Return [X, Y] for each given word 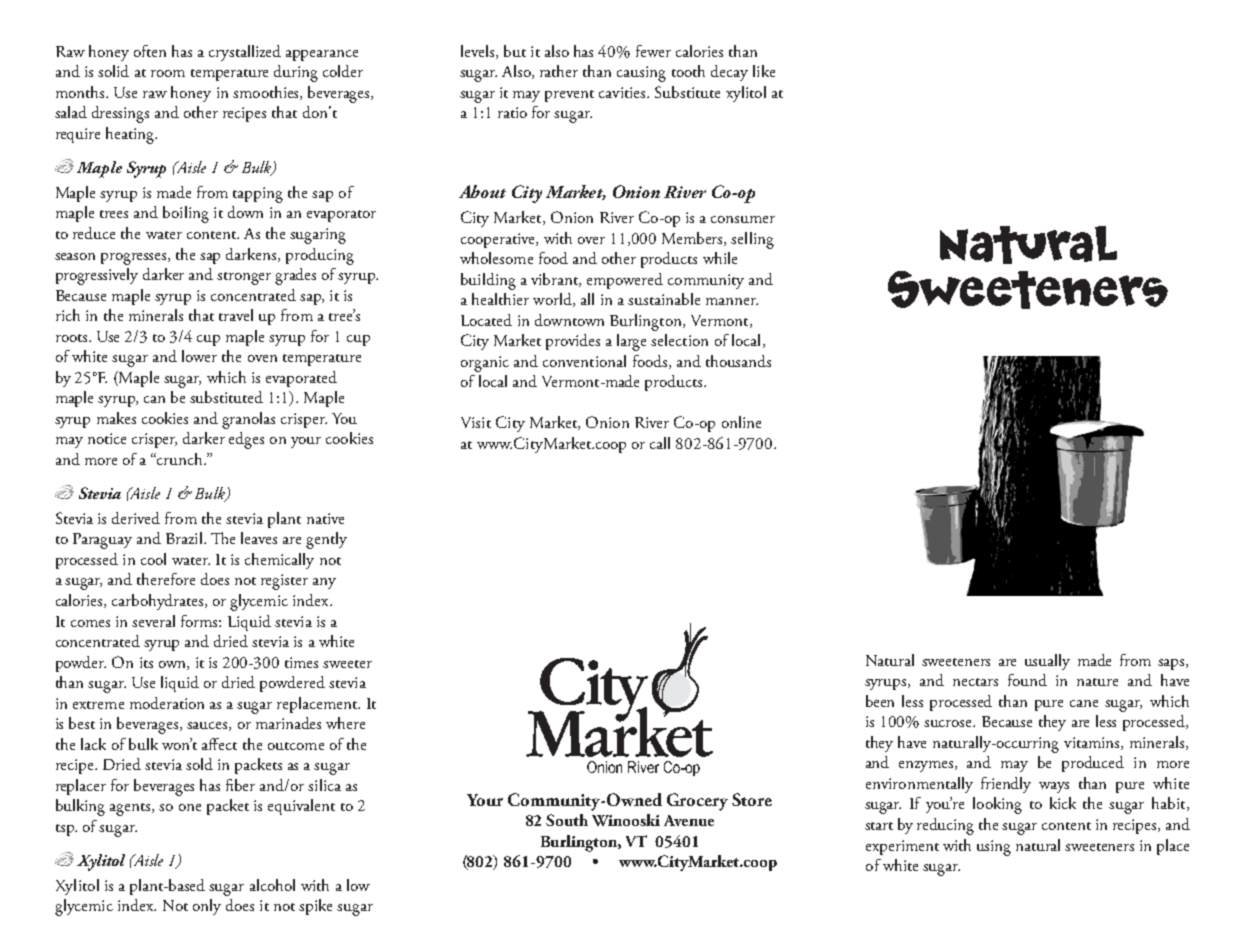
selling [752, 240]
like [764, 71]
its [146, 662]
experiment [902, 847]
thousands [738, 361]
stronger [244, 278]
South [567, 820]
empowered [625, 281]
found [1027, 680]
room [168, 73]
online [741, 422]
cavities [623, 92]
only [207, 907]
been [880, 701]
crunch [180, 459]
